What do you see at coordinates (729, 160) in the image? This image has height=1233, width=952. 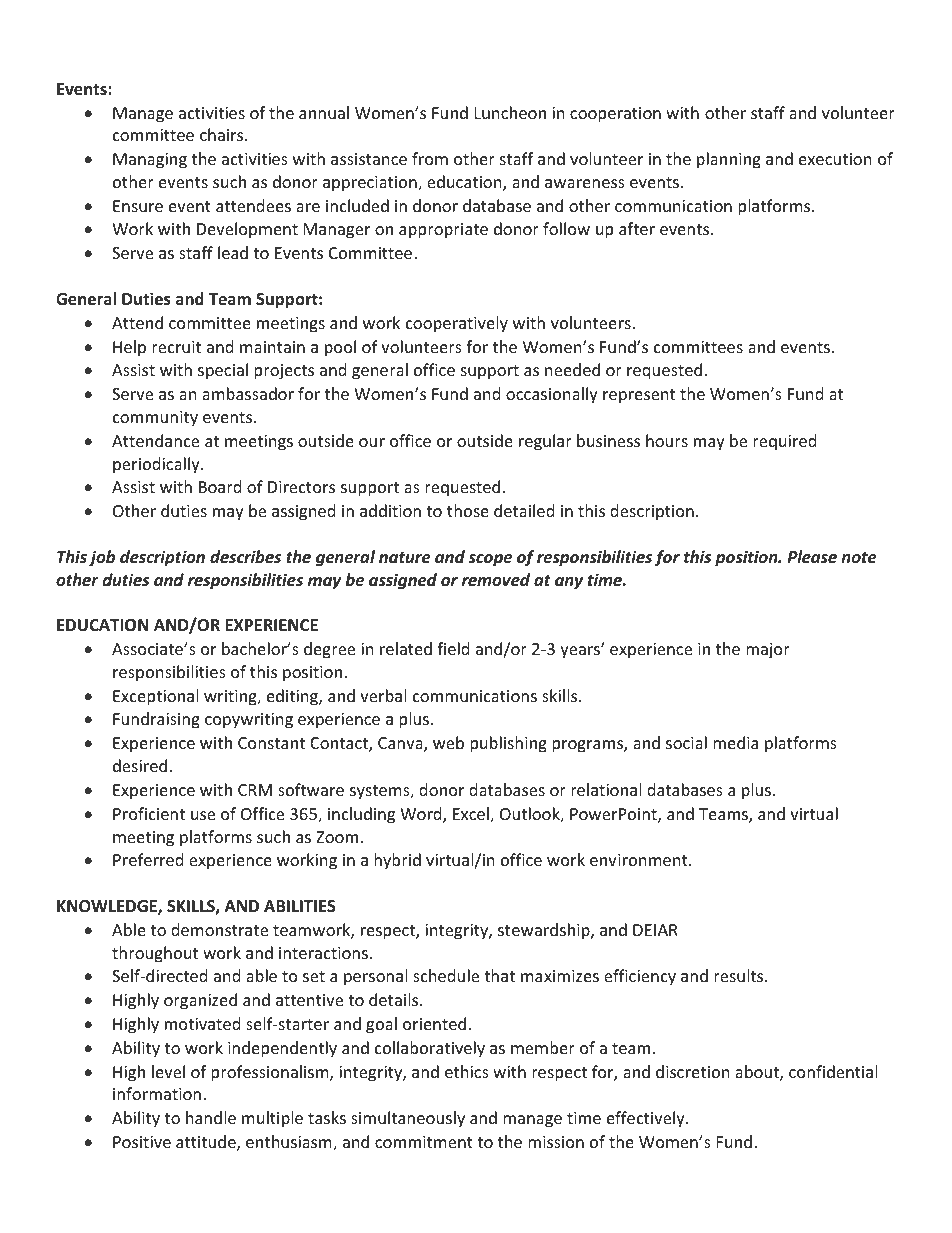 I see `planning` at bounding box center [729, 160].
